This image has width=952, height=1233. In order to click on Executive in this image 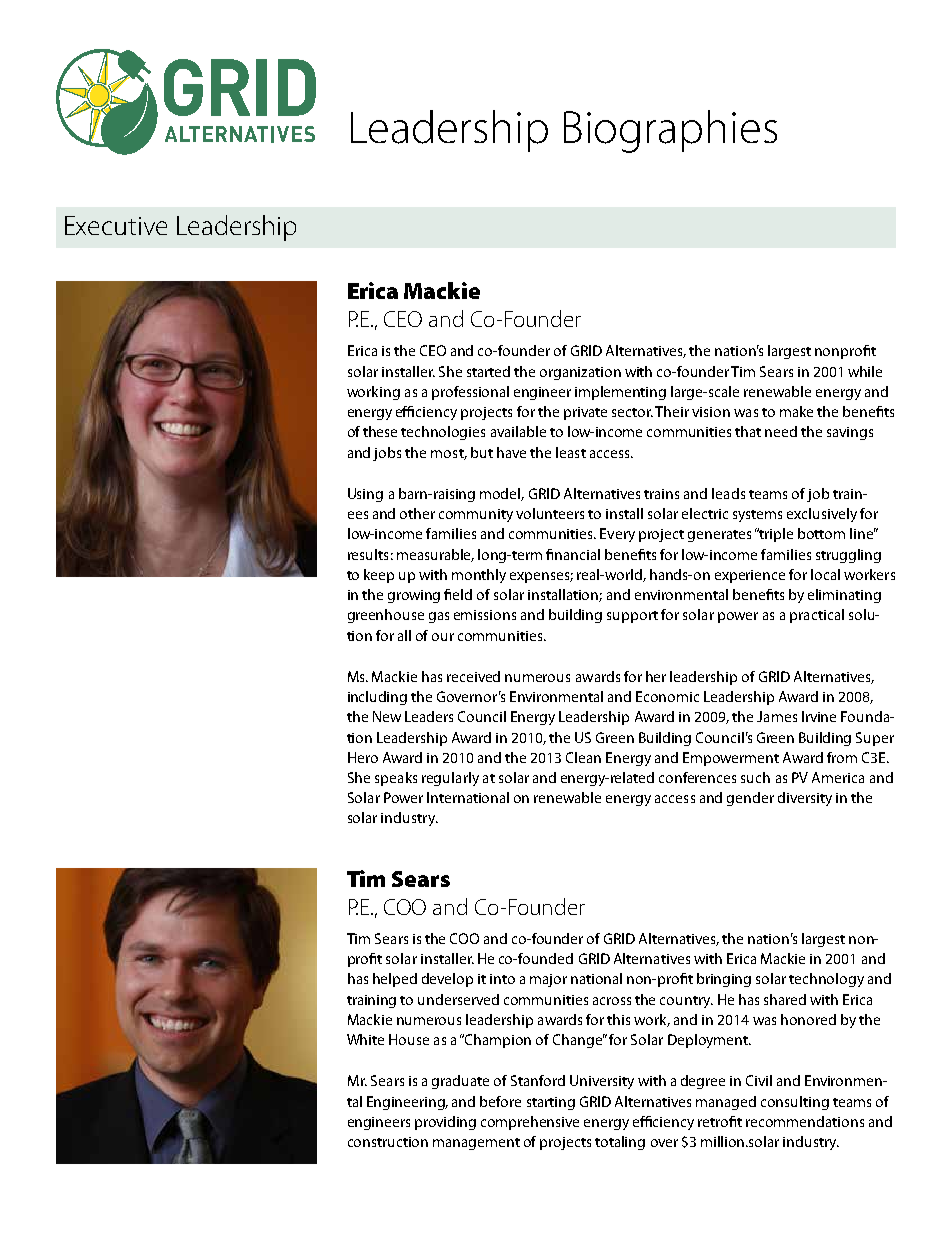, I will do `click(116, 225)`.
